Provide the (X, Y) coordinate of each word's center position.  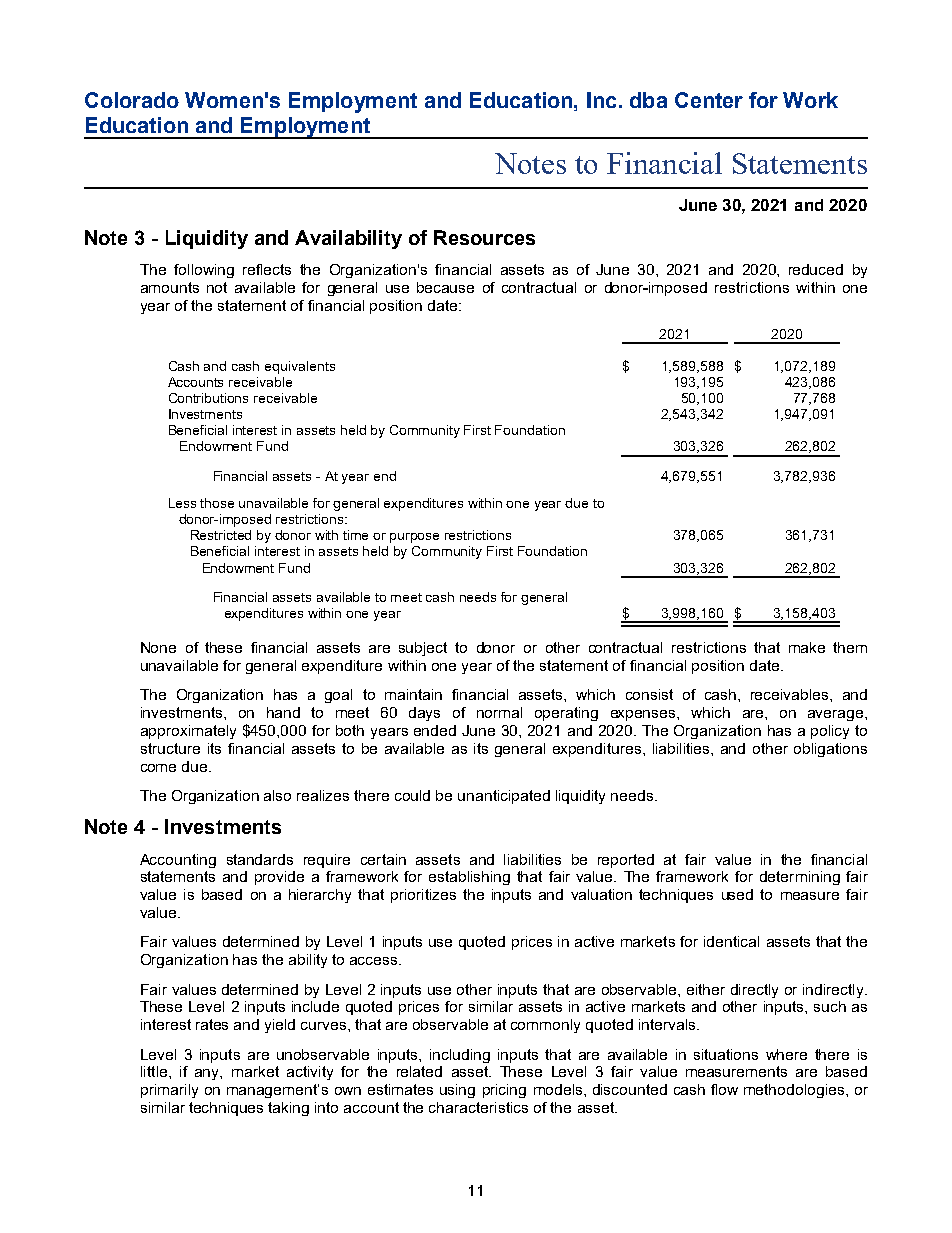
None (158, 647)
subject (423, 649)
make (807, 647)
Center (709, 100)
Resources (484, 237)
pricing (504, 1091)
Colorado (132, 100)
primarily (169, 1091)
